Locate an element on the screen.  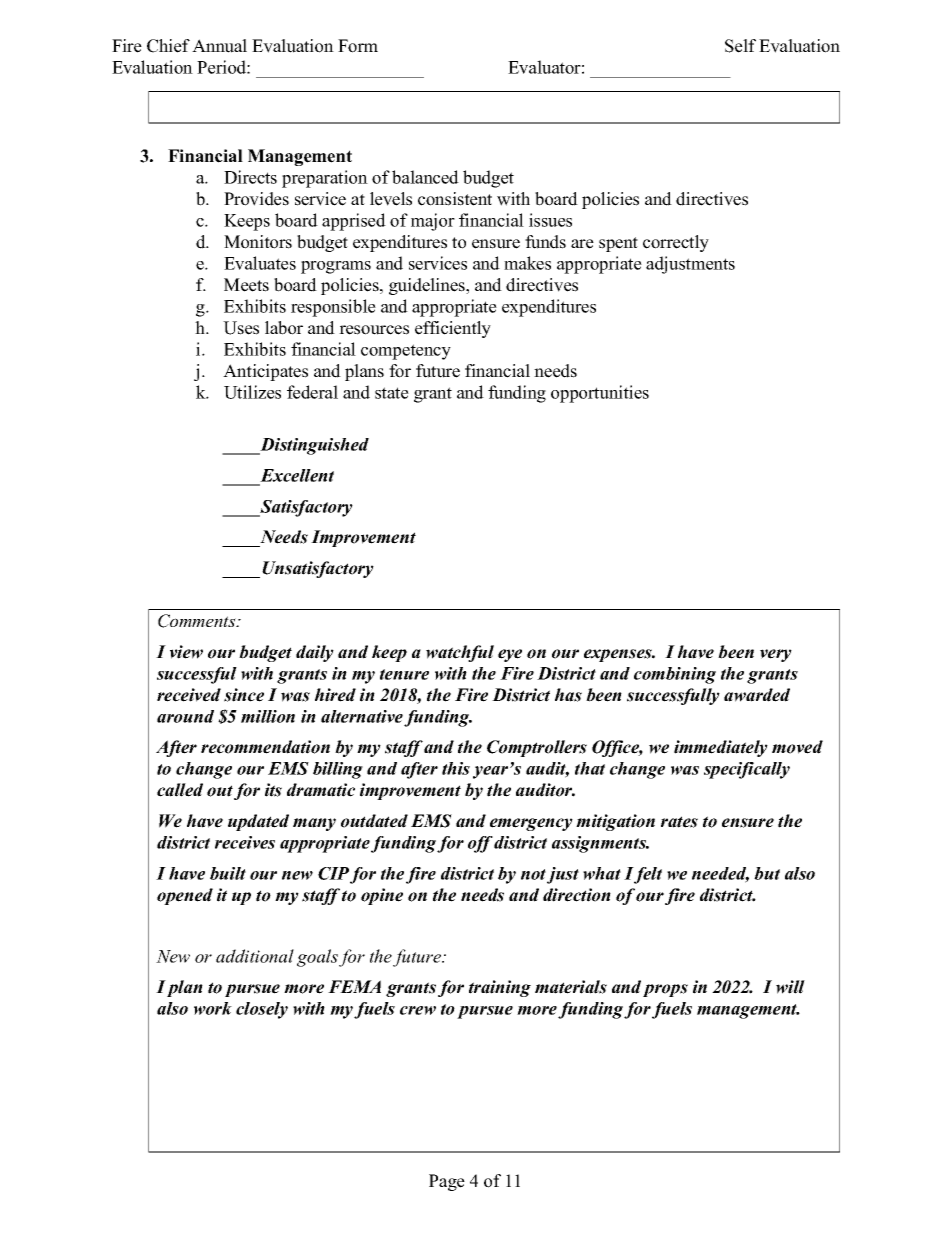
watchful is located at coordinates (460, 653).
